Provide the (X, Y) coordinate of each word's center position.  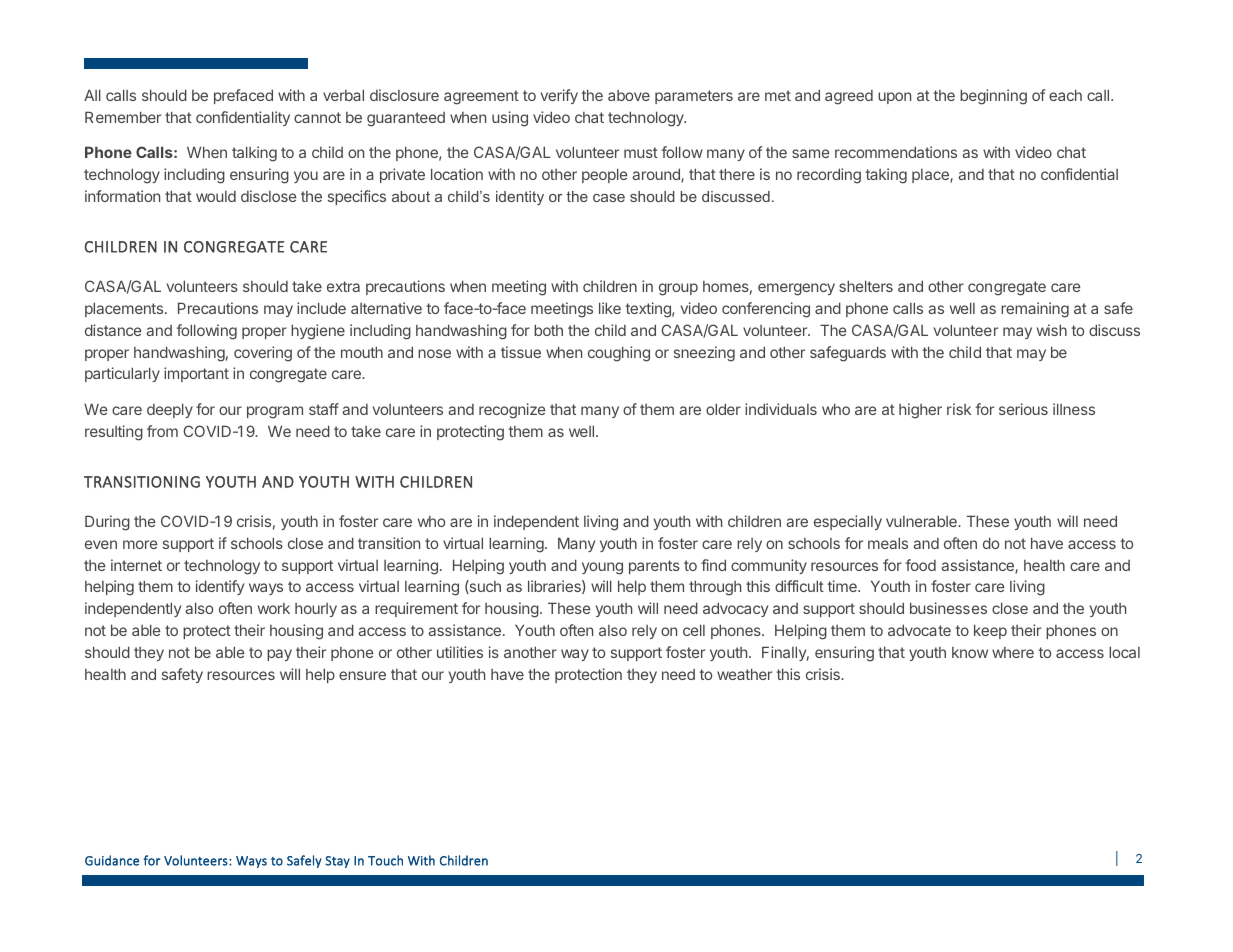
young (602, 568)
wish (1052, 330)
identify (220, 587)
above (629, 95)
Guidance (112, 860)
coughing (619, 354)
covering (263, 354)
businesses (948, 608)
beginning (993, 97)
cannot (317, 117)
